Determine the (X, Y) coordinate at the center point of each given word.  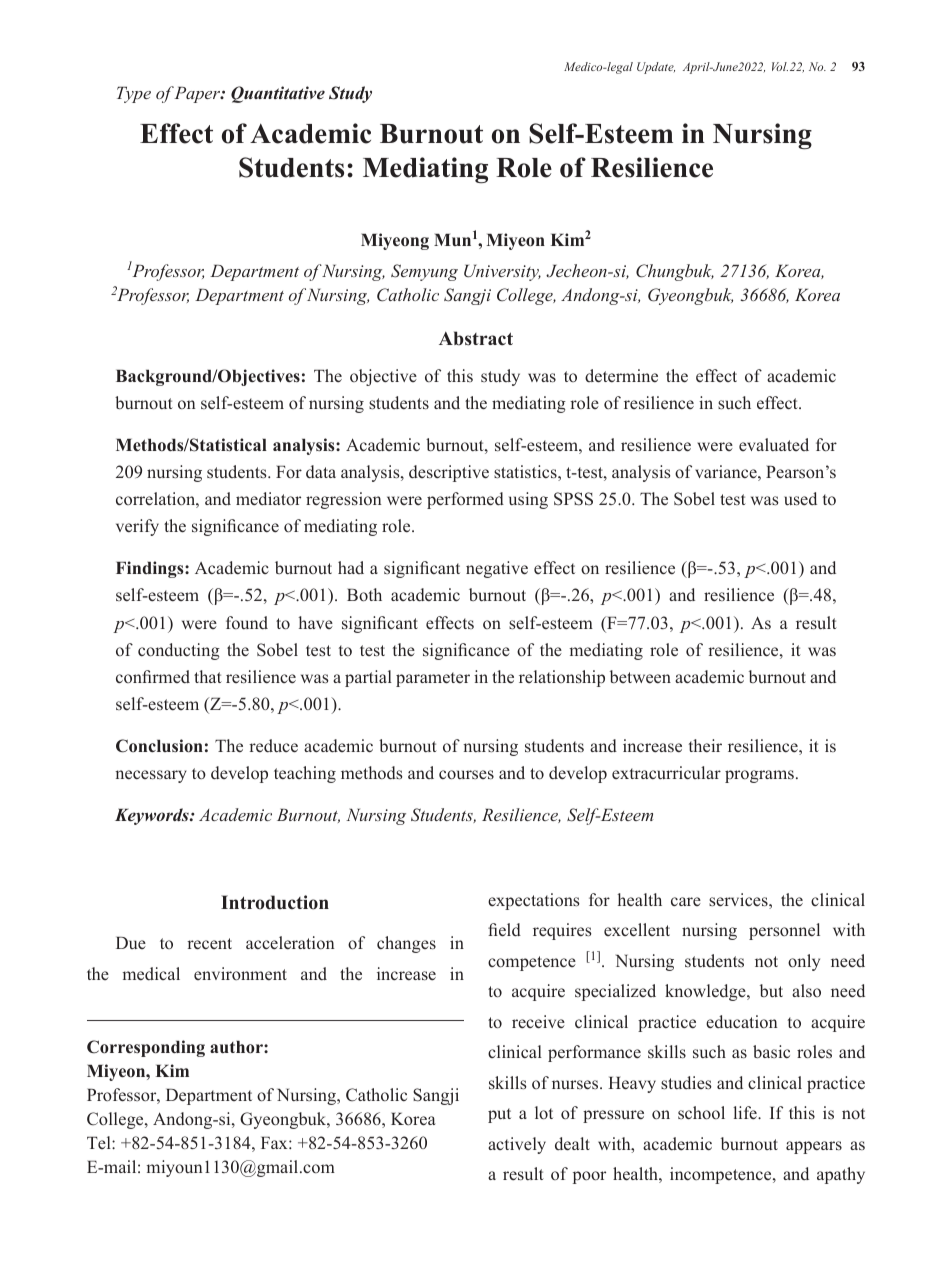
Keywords (153, 816)
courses (466, 775)
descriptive (449, 473)
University (502, 272)
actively (517, 1145)
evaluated (774, 444)
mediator (268, 499)
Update (656, 68)
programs (759, 776)
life (746, 1113)
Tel (100, 1142)
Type (134, 94)
